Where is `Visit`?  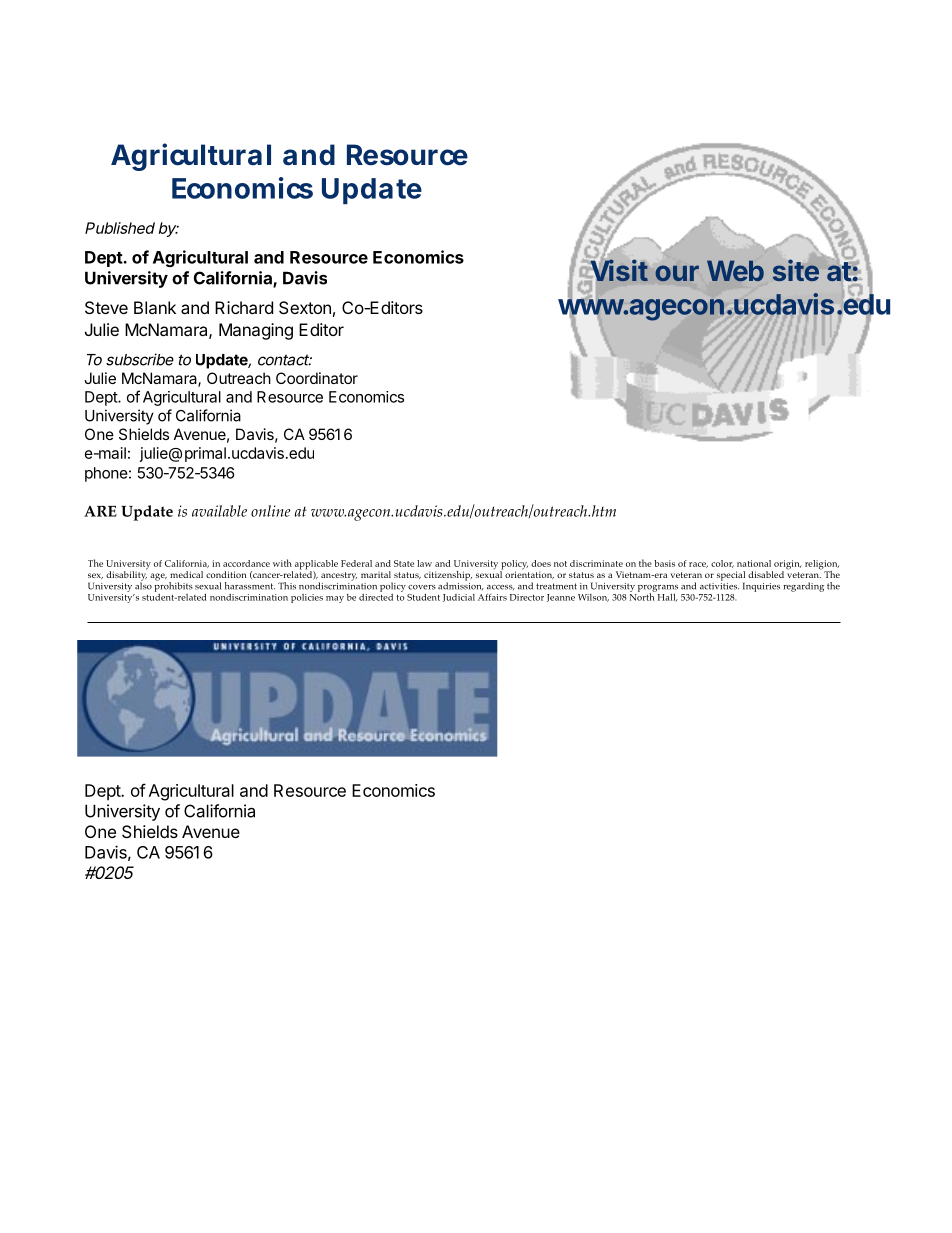 Visit is located at coordinates (619, 270).
